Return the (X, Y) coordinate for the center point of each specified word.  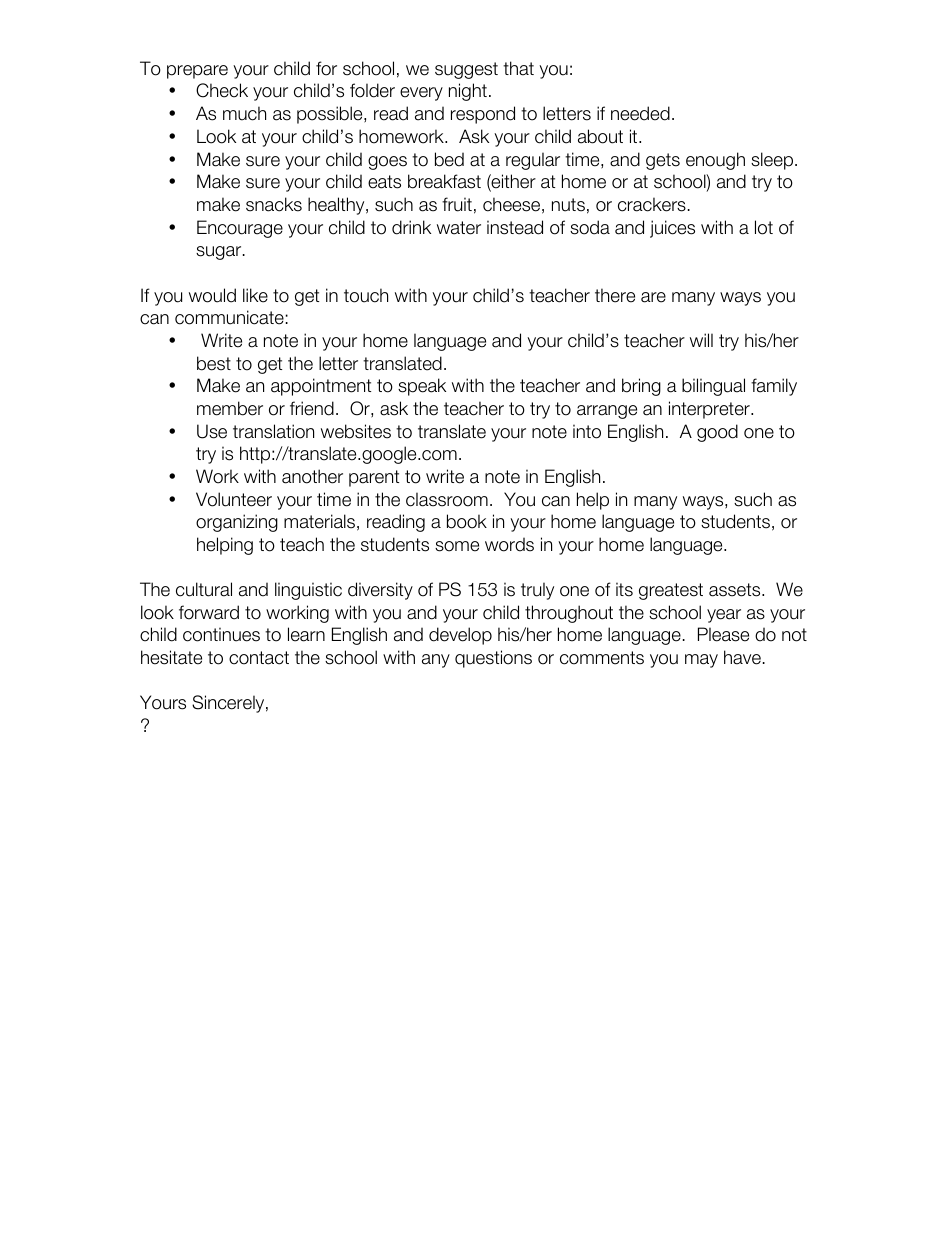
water (459, 228)
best (214, 363)
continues (221, 634)
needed (640, 113)
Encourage (240, 229)
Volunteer (234, 499)
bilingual (713, 387)
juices (672, 229)
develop (460, 636)
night (468, 92)
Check (222, 90)
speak (422, 387)
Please (723, 634)
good (717, 433)
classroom (447, 499)
